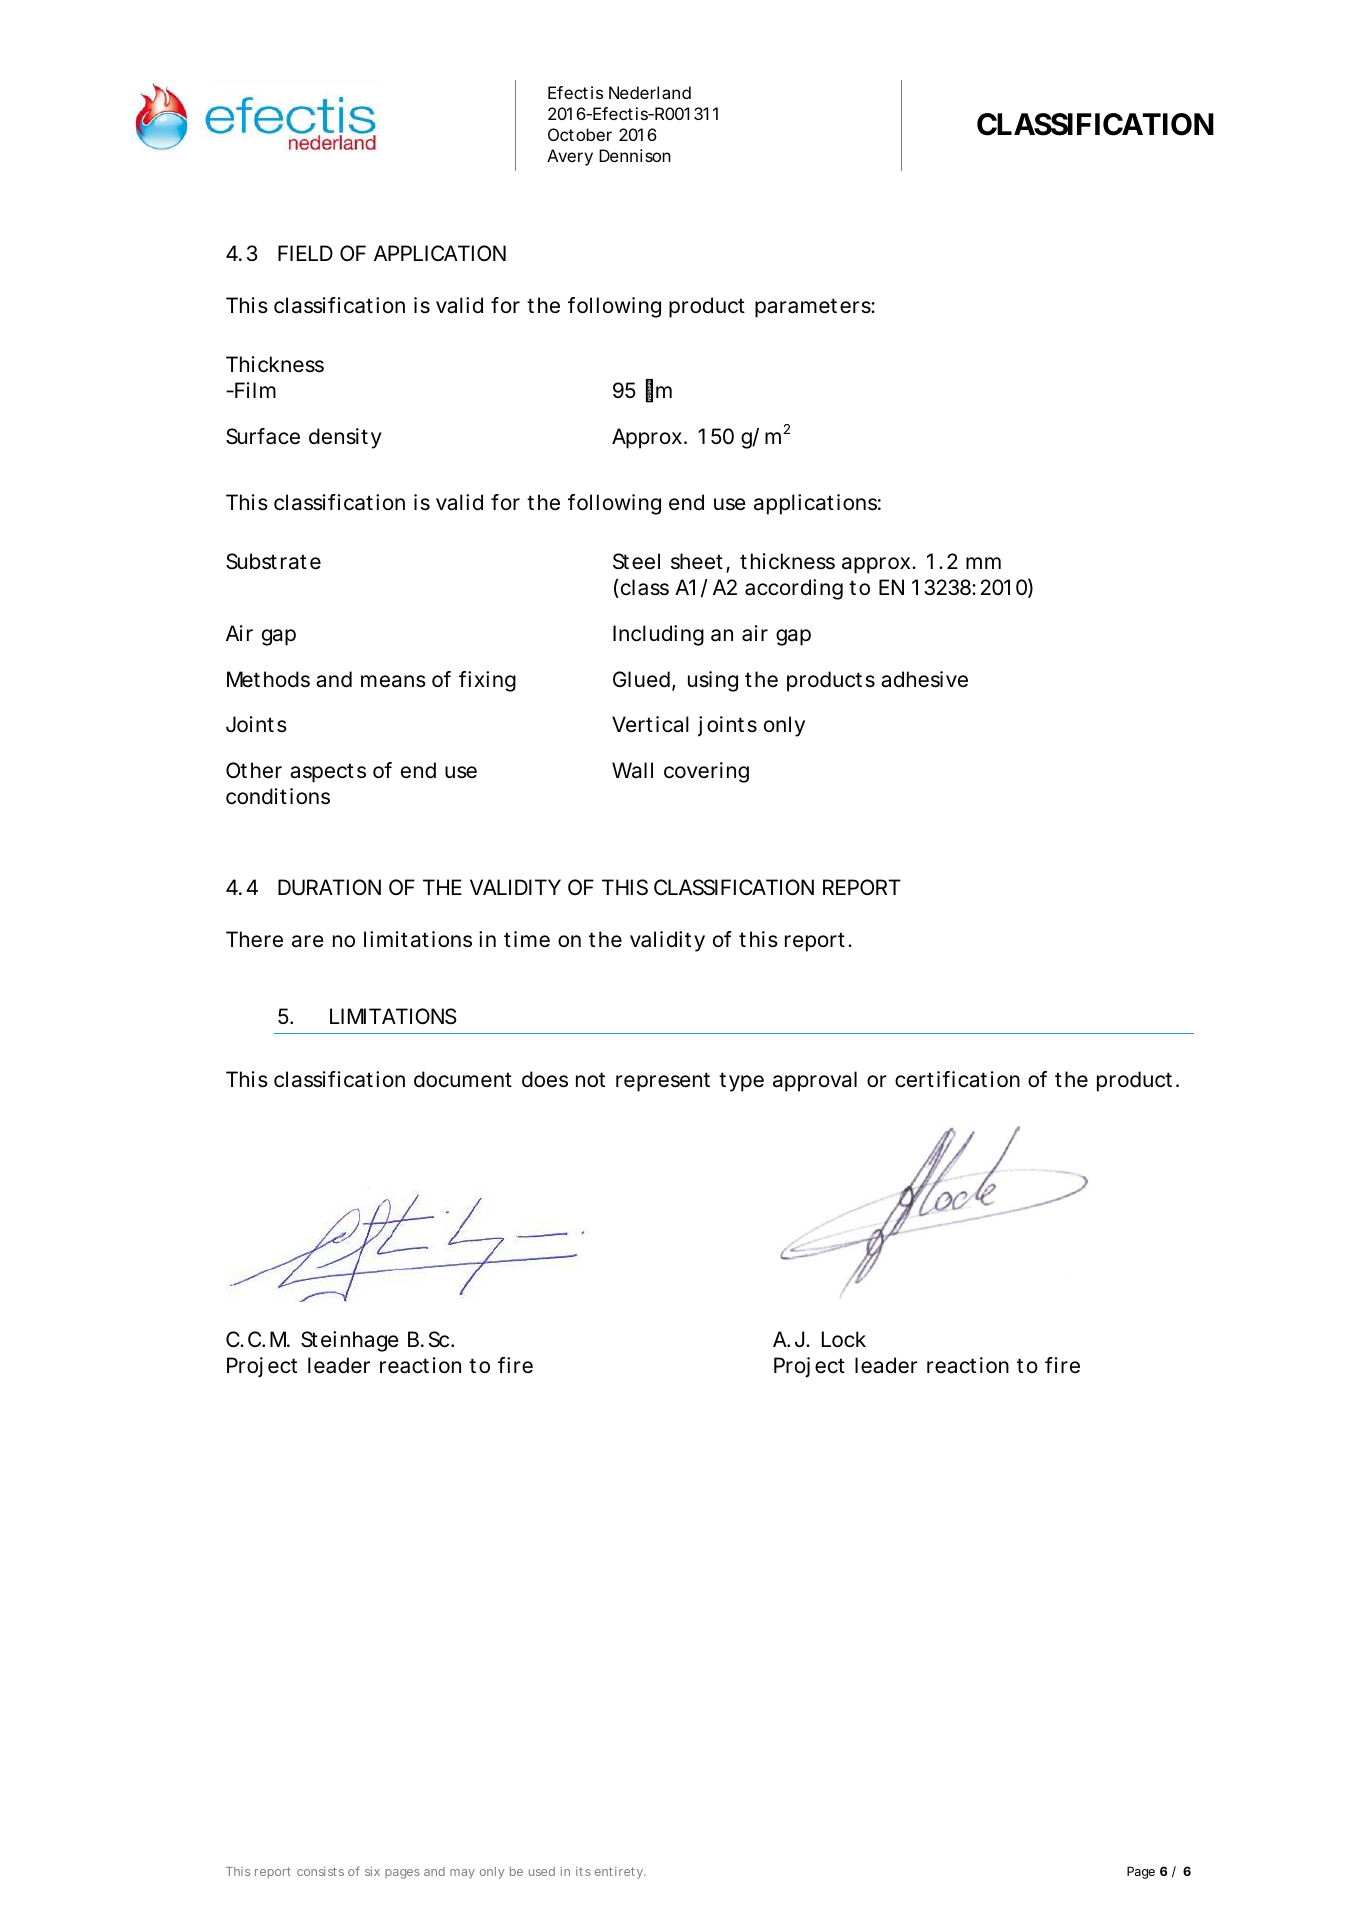 This page has width=1352, height=1912. Describe the element at coordinates (590, 1079) in the page. I see `not` at that location.
